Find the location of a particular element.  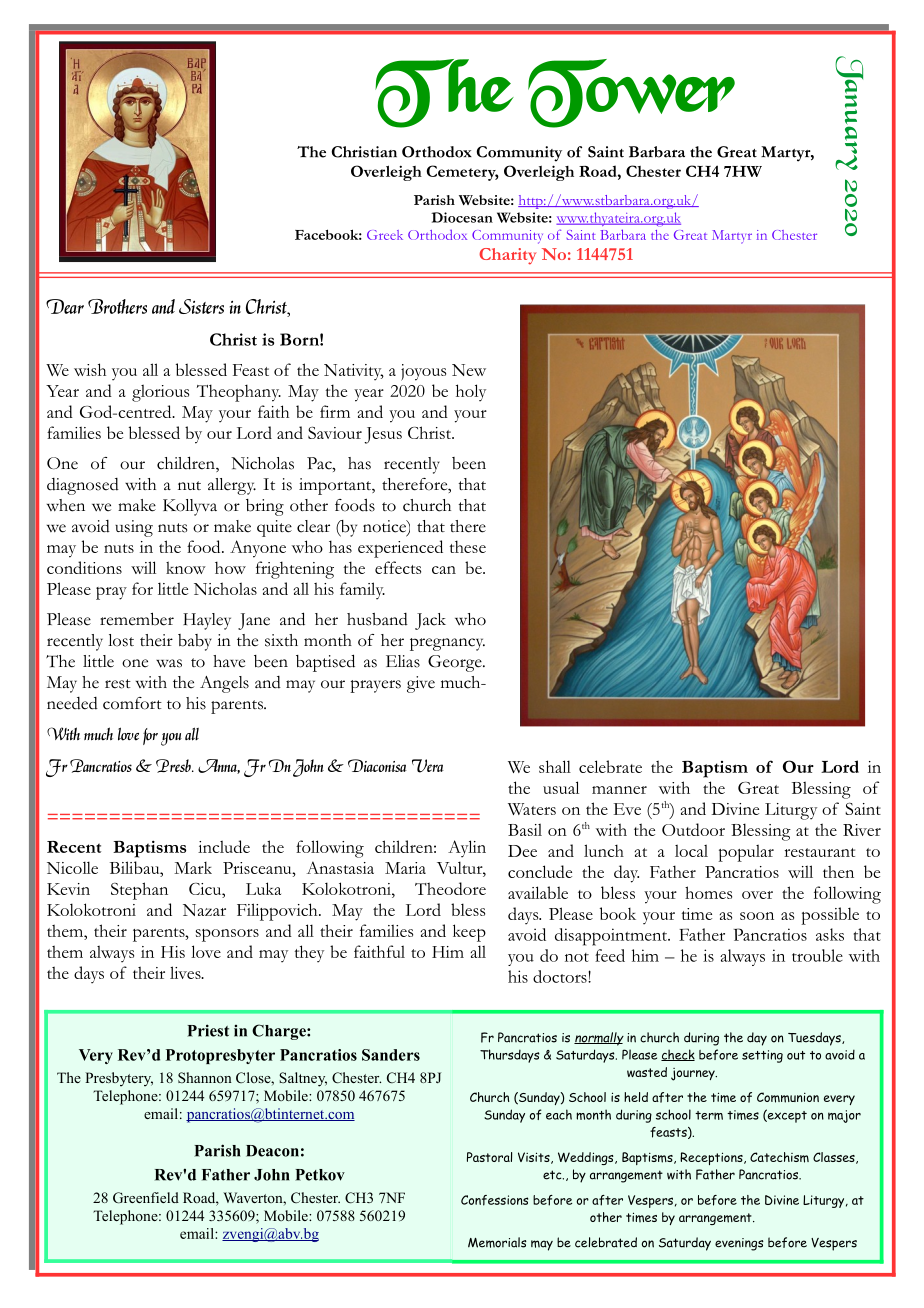

manner is located at coordinates (619, 790).
